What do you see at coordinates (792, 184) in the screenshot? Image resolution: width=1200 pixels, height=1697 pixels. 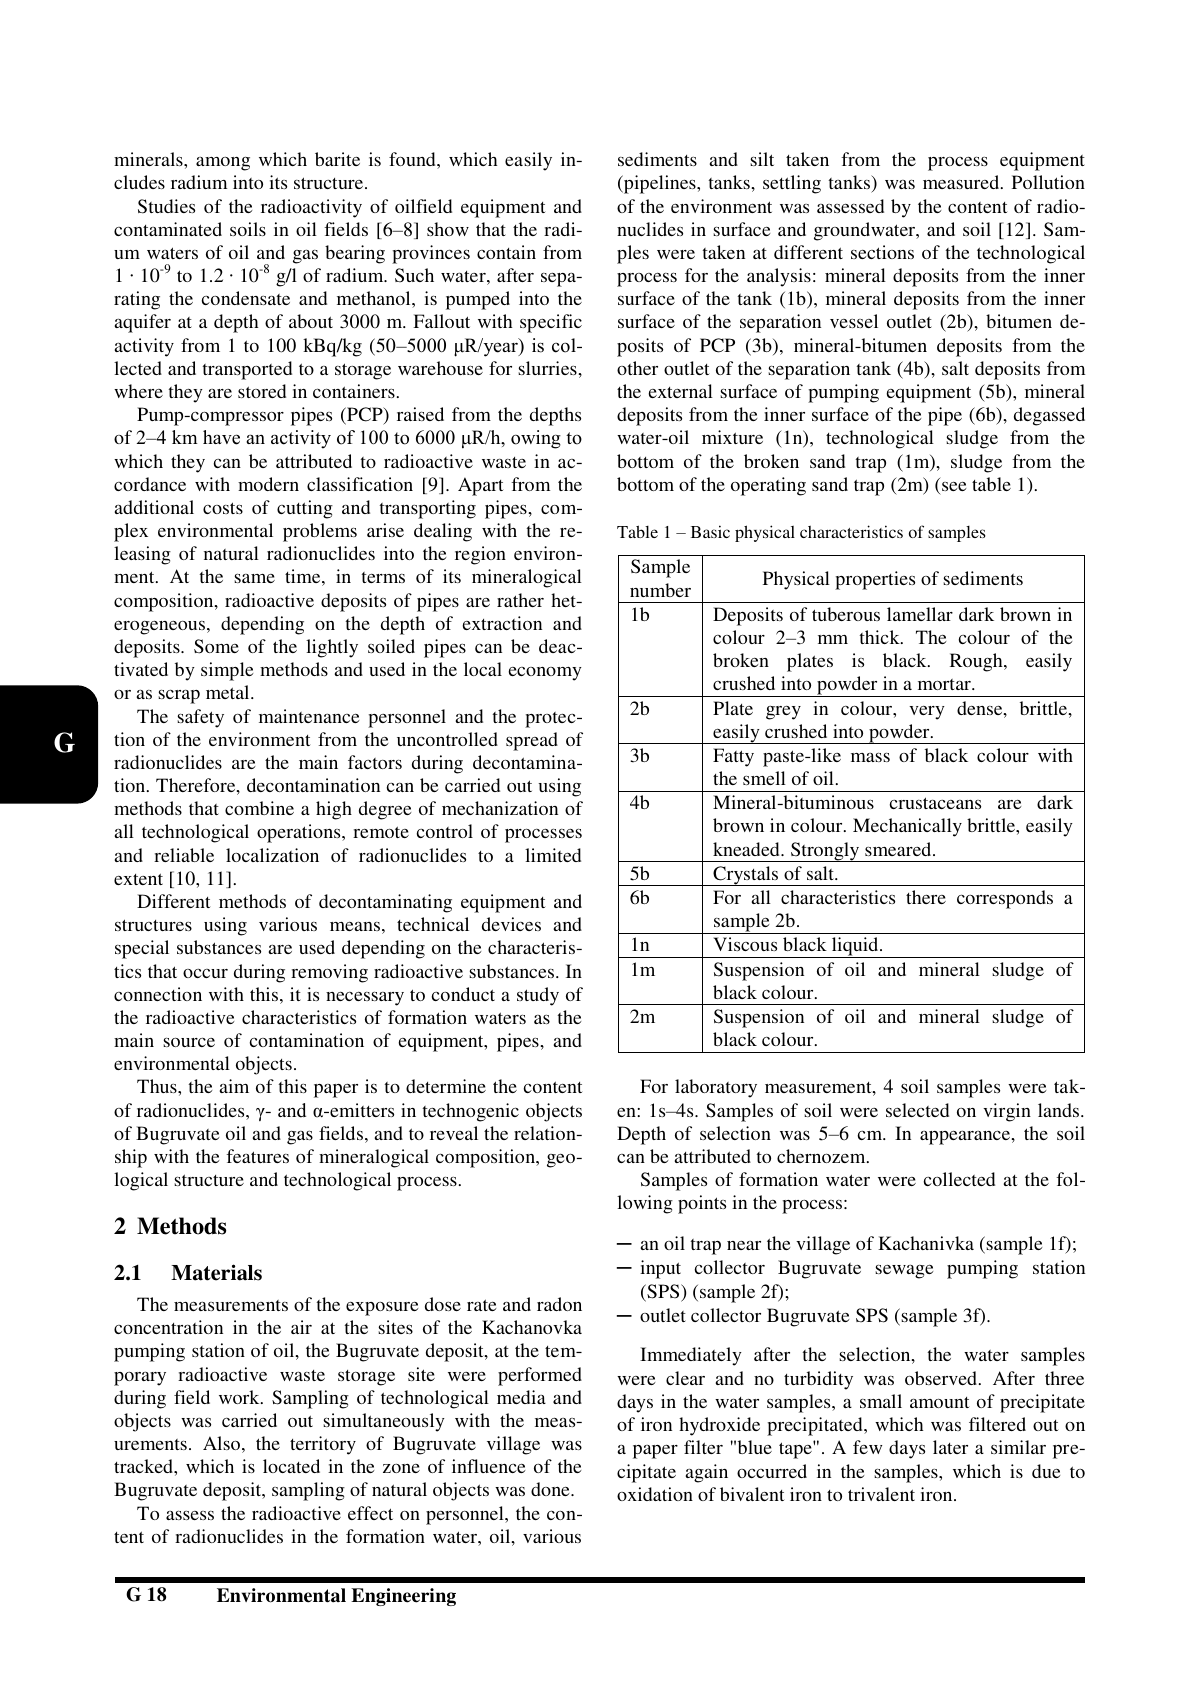 I see `settling` at bounding box center [792, 184].
